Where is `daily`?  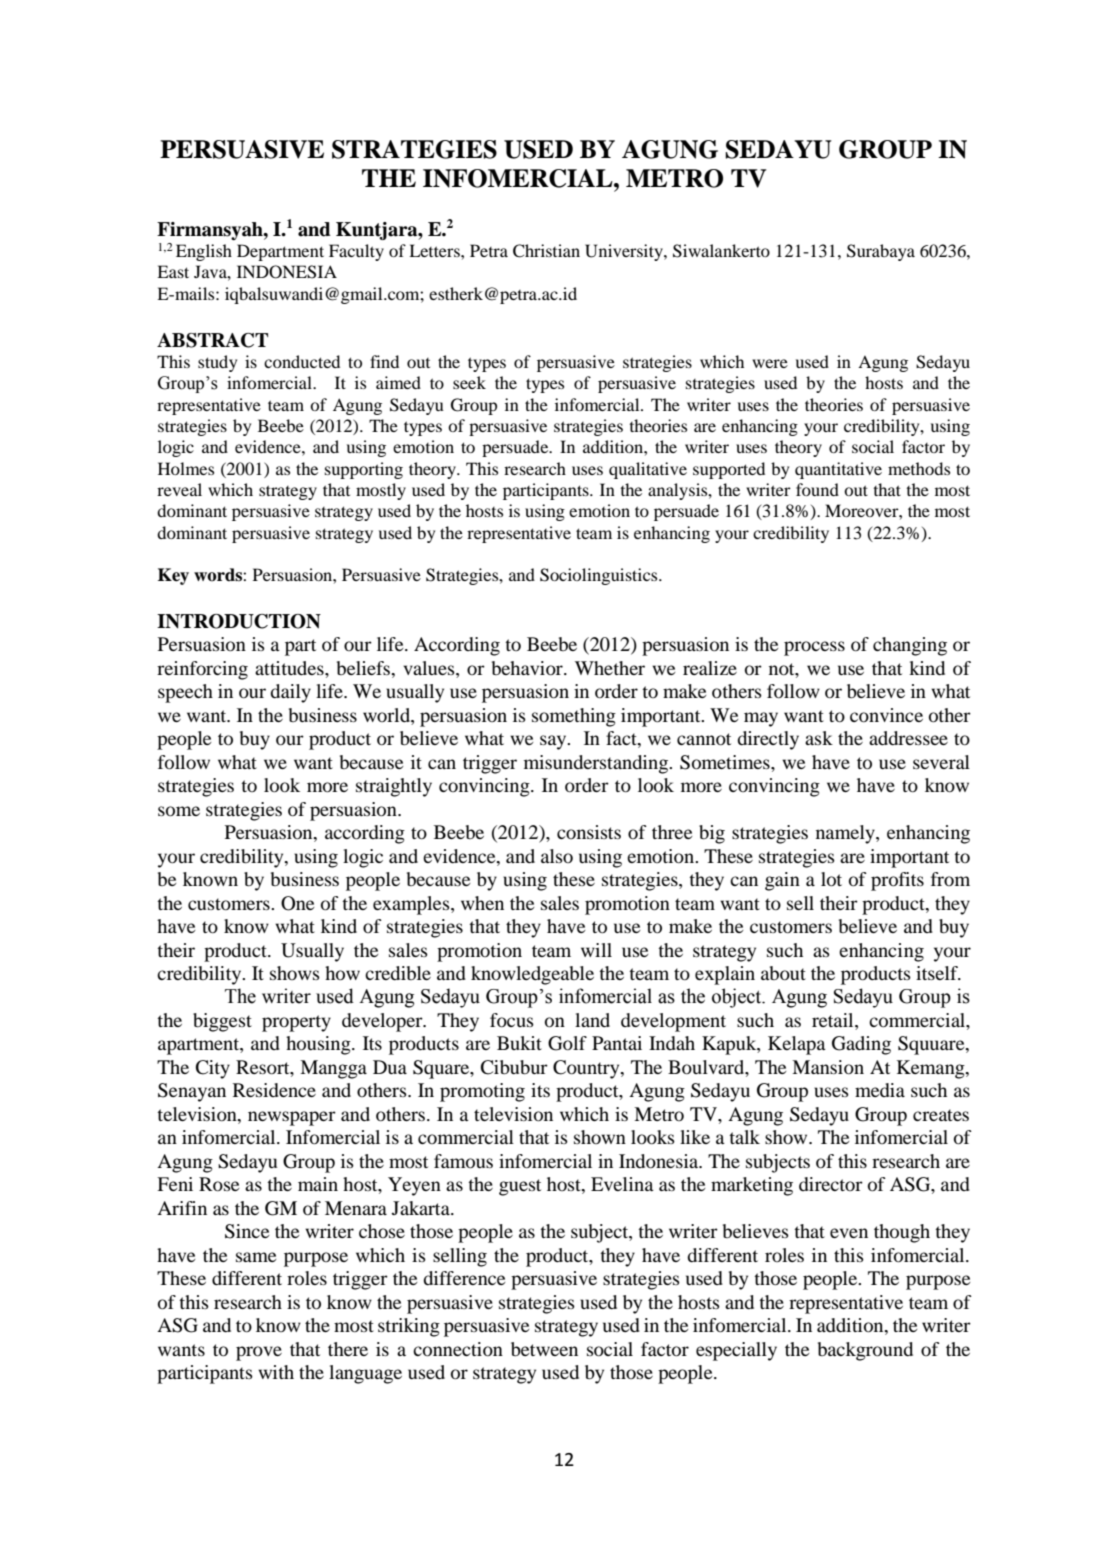
daily is located at coordinates (290, 693).
